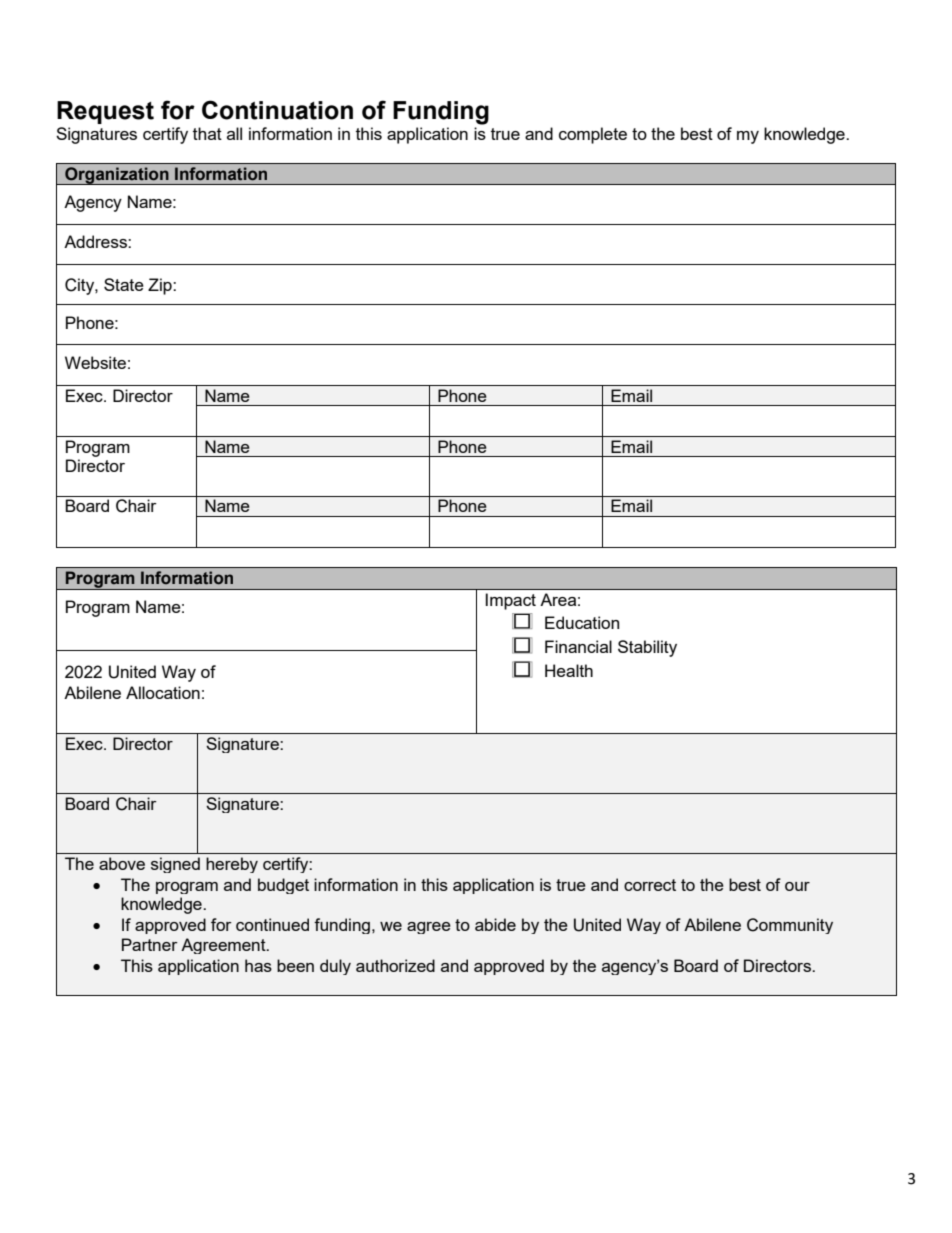 Image resolution: width=952 pixels, height=1233 pixels. What do you see at coordinates (277, 110) in the image?
I see `Continuation` at bounding box center [277, 110].
